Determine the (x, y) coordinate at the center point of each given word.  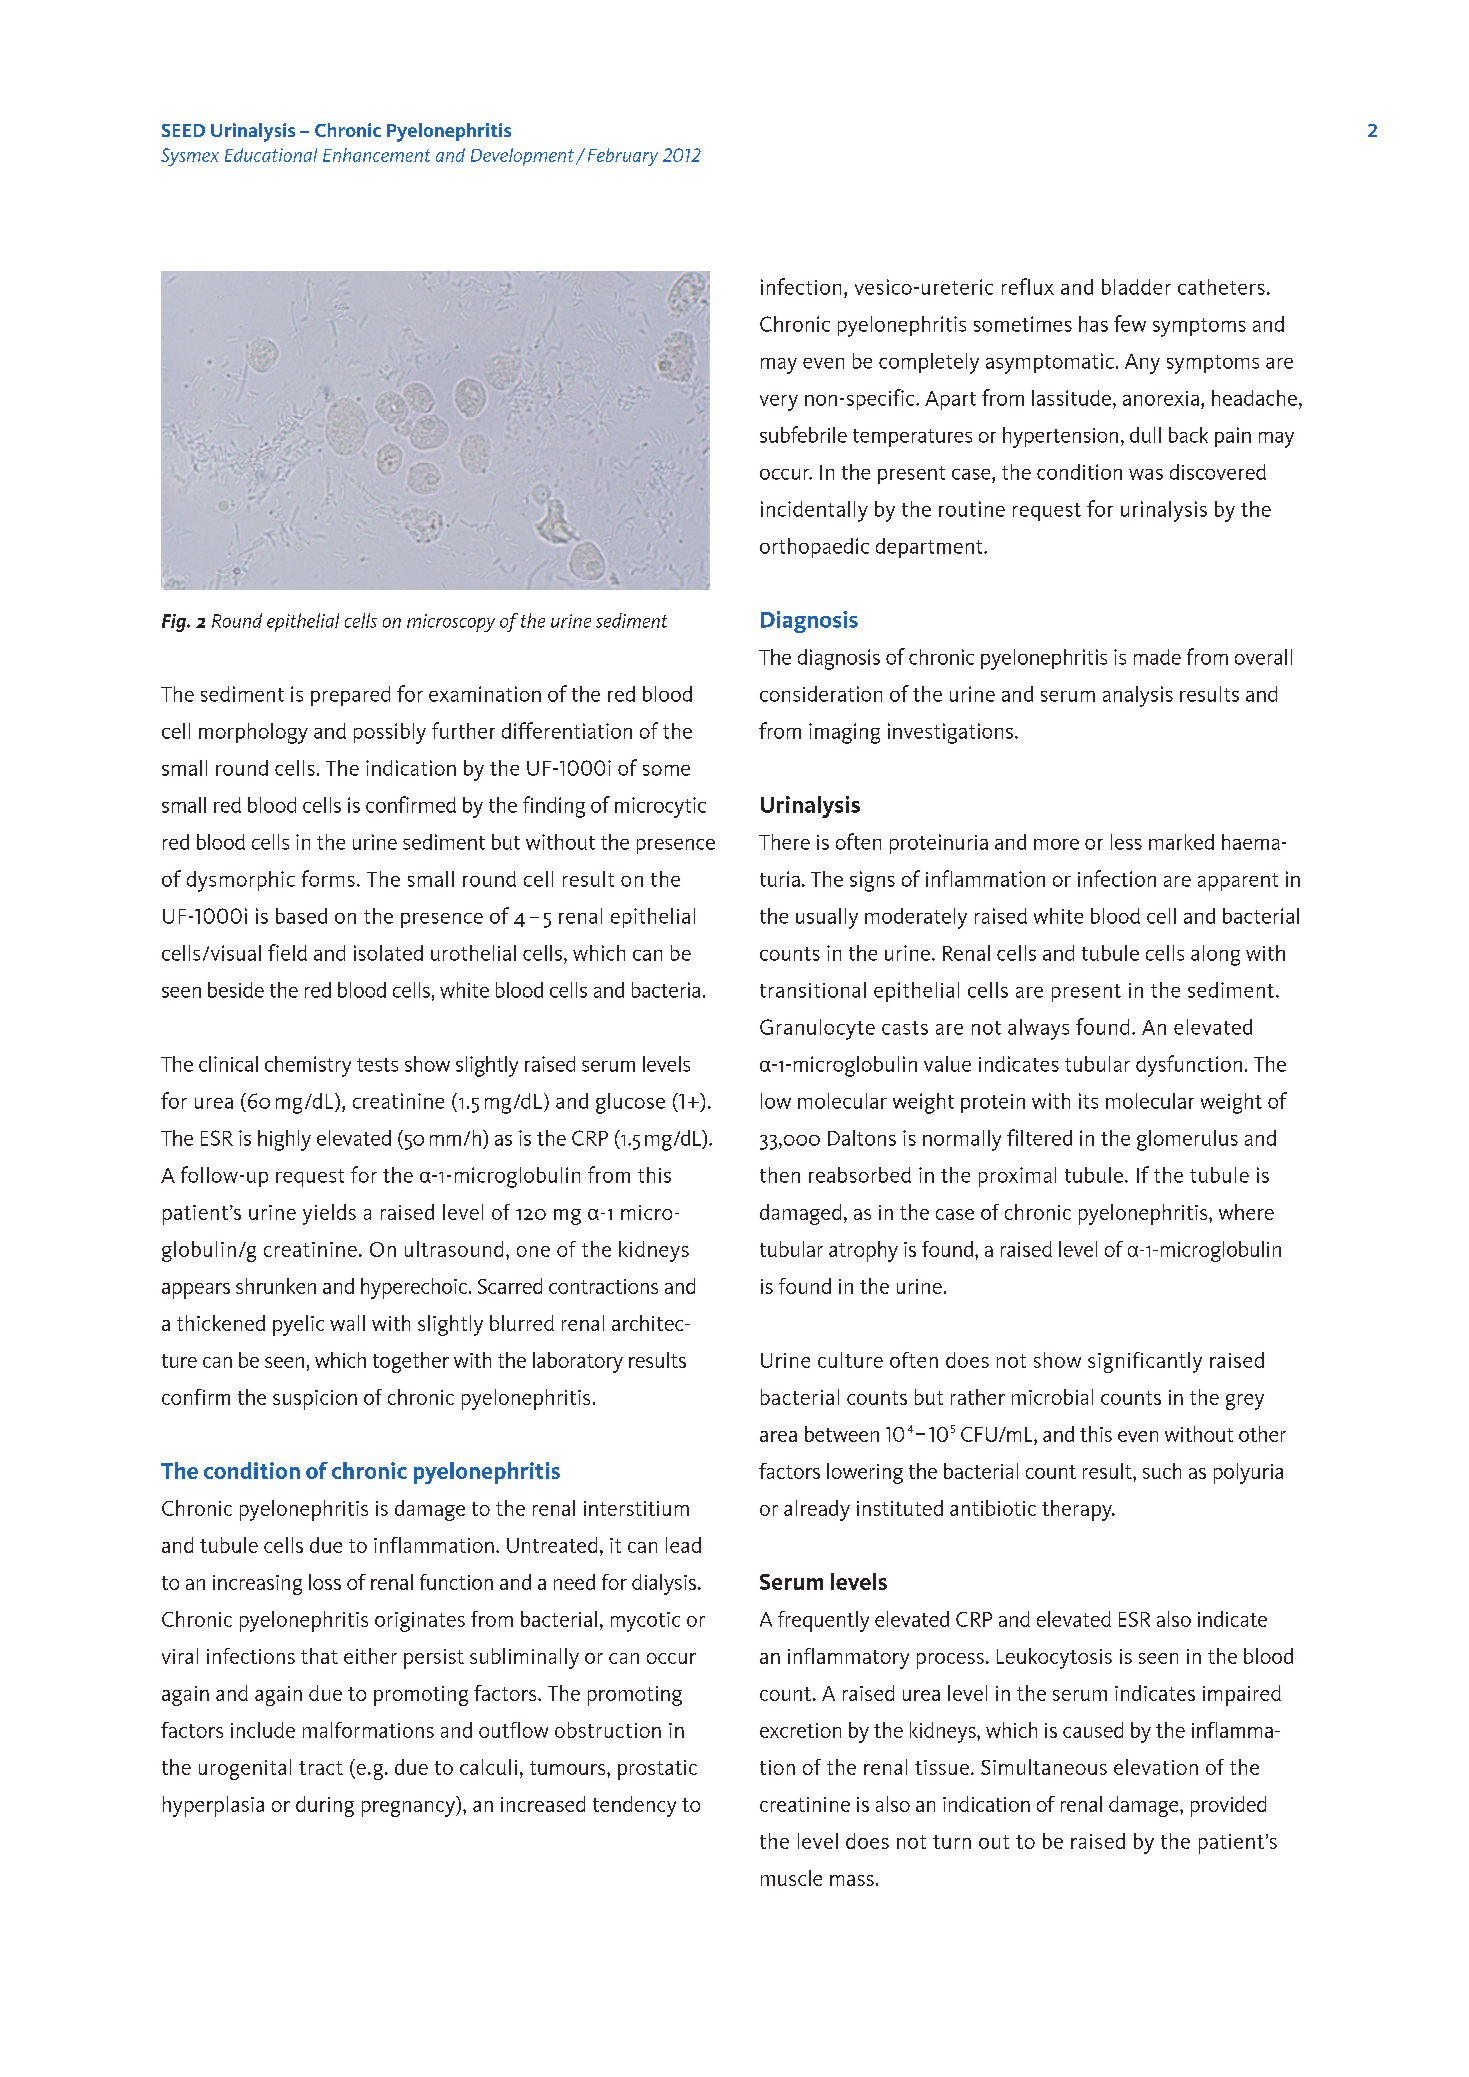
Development (522, 157)
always (1038, 1029)
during (325, 1806)
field (287, 952)
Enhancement (376, 155)
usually (827, 918)
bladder (1136, 287)
